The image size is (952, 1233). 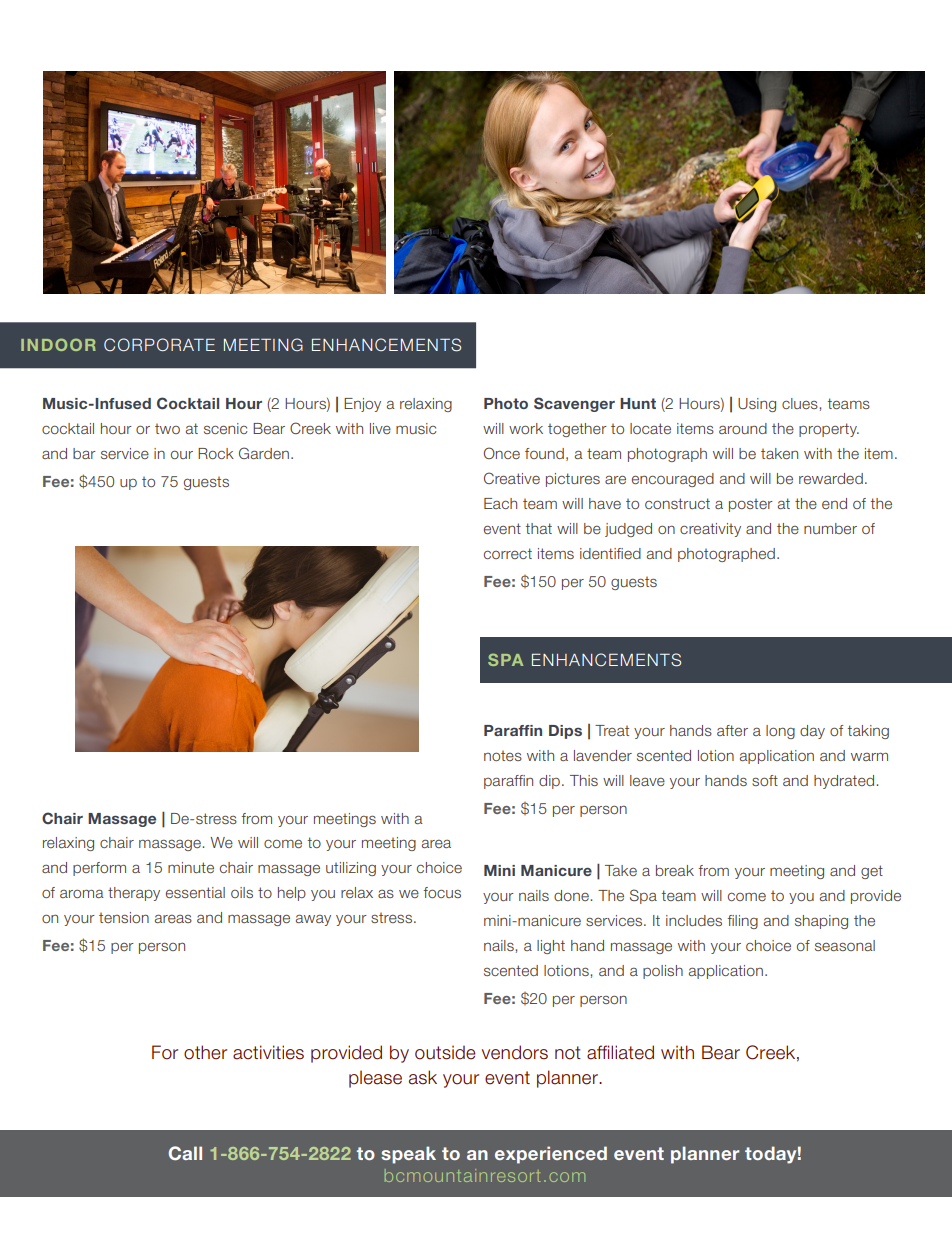 What do you see at coordinates (757, 405) in the screenshot?
I see `Using` at bounding box center [757, 405].
